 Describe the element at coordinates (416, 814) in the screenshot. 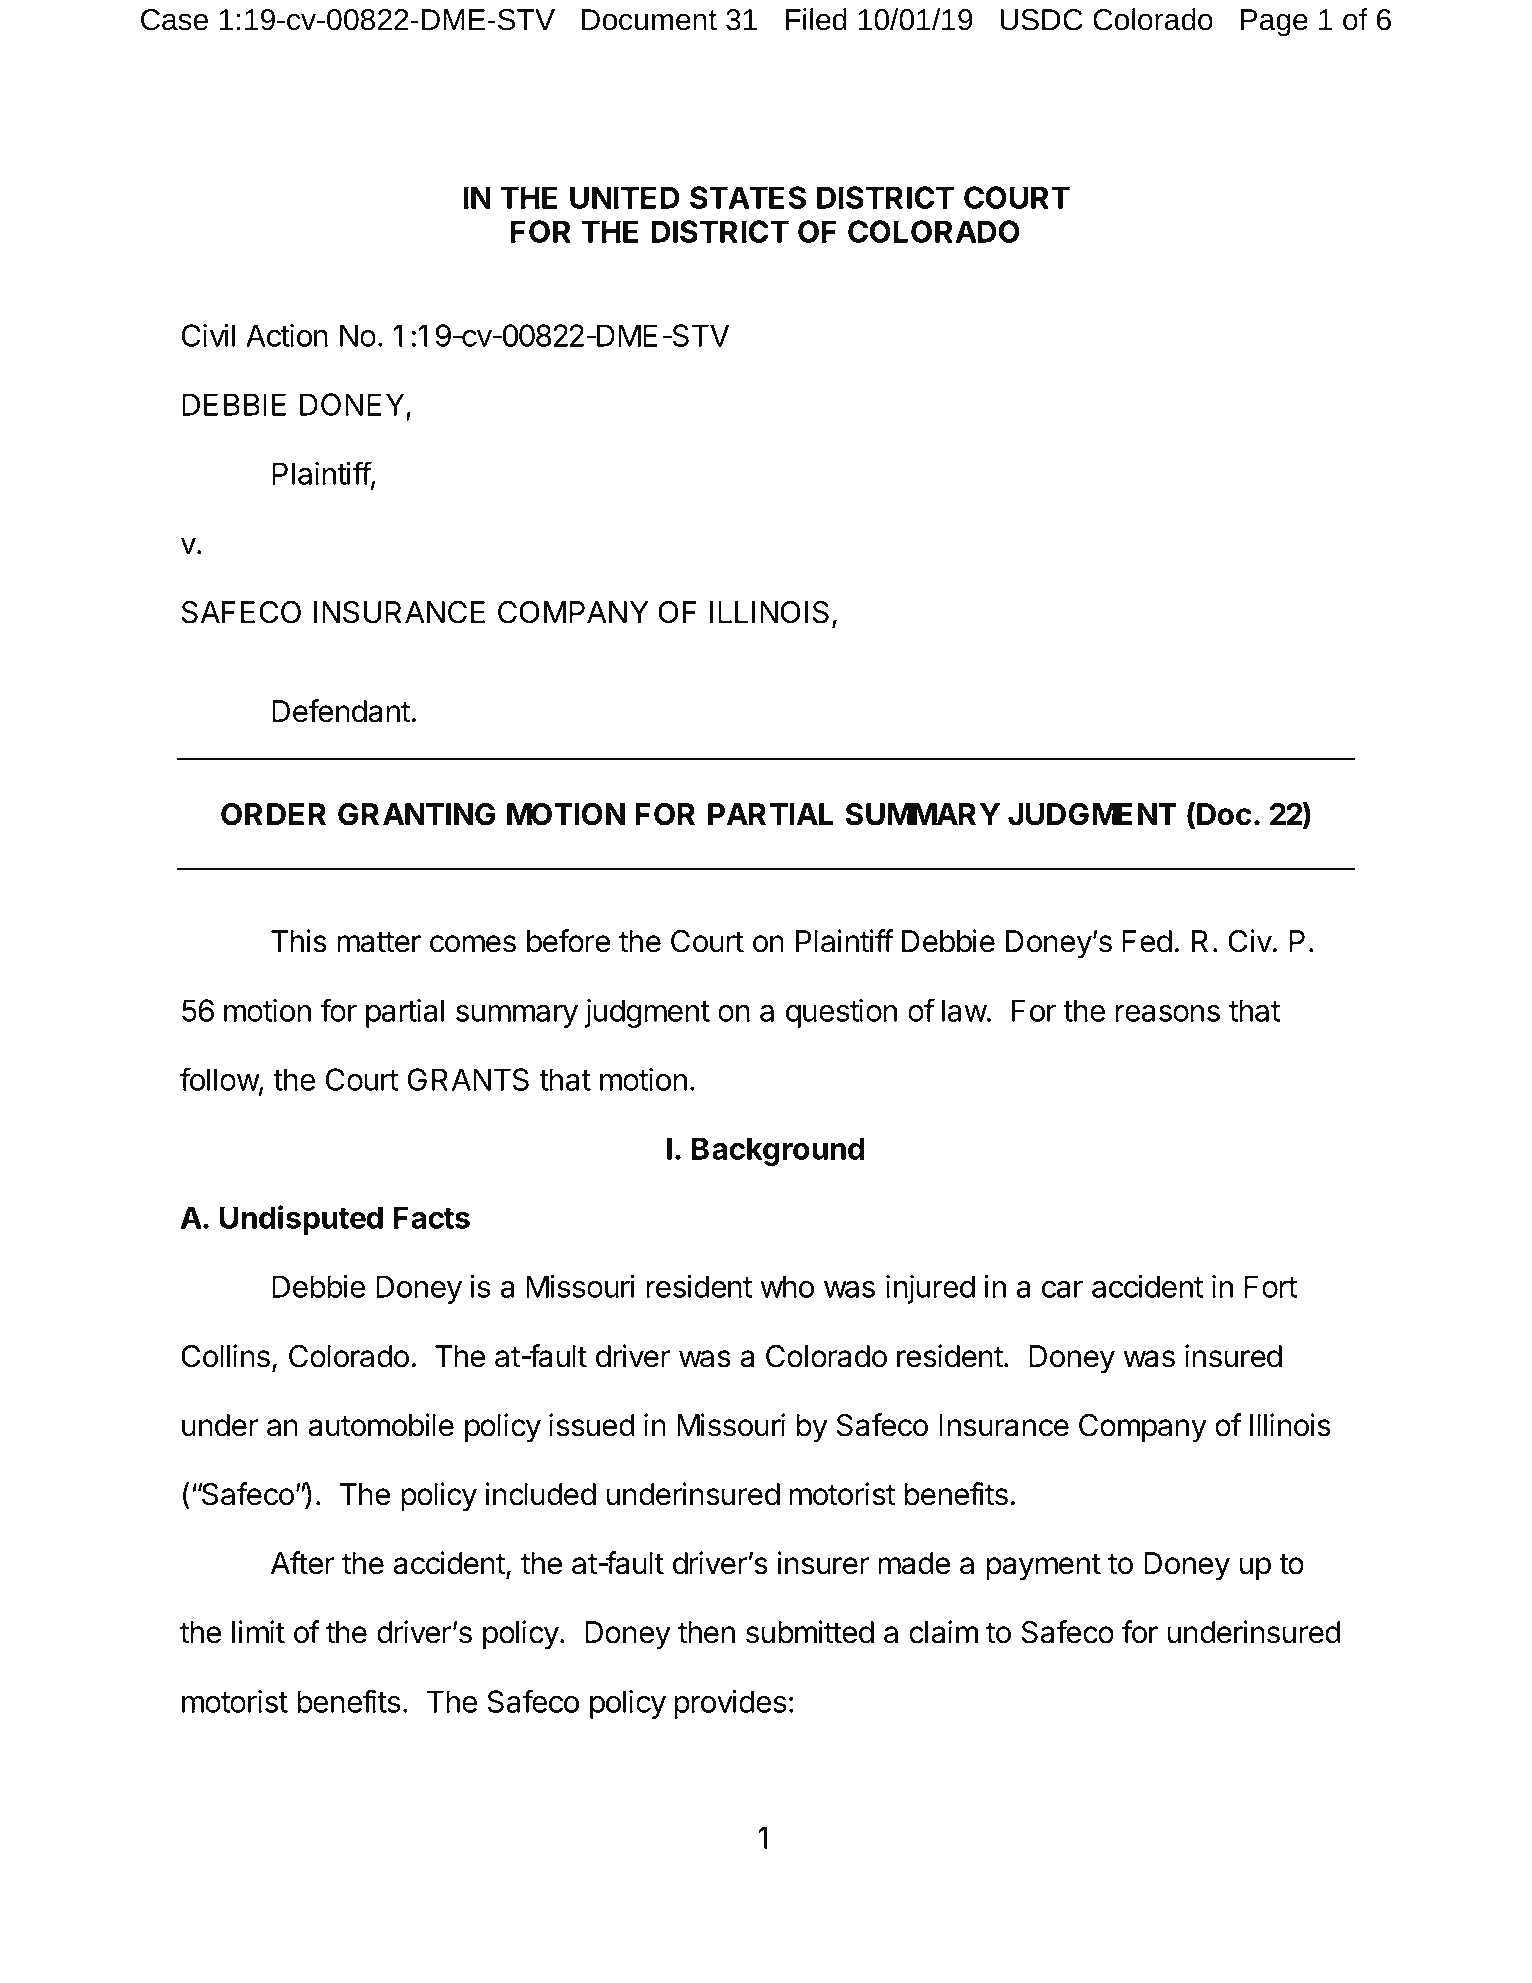

I see `GRANTING` at that location.
